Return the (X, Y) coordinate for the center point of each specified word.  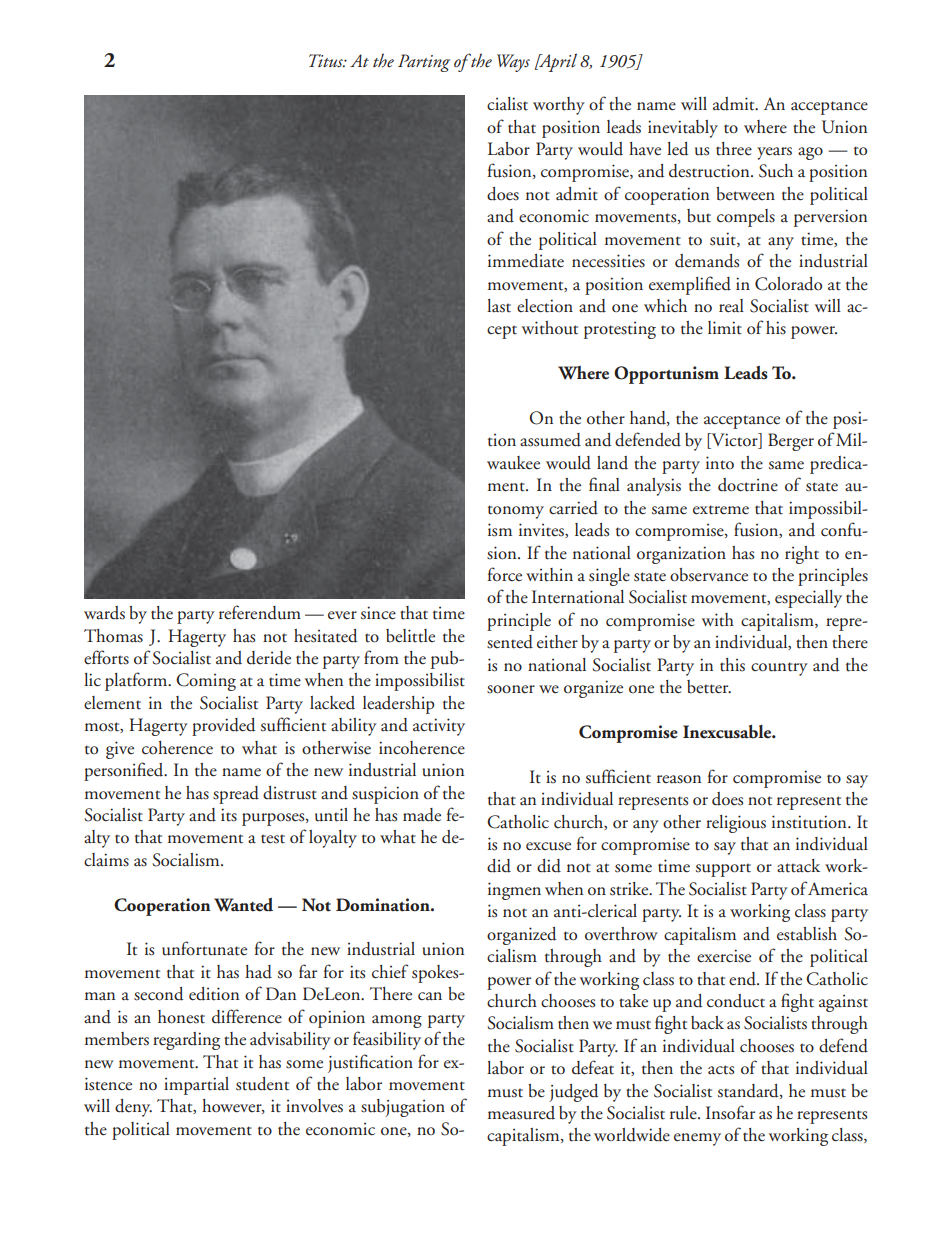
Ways (513, 63)
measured (521, 1113)
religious (736, 824)
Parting (424, 63)
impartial (196, 1086)
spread (236, 795)
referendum (260, 612)
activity (439, 727)
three (734, 149)
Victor (734, 441)
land (612, 463)
